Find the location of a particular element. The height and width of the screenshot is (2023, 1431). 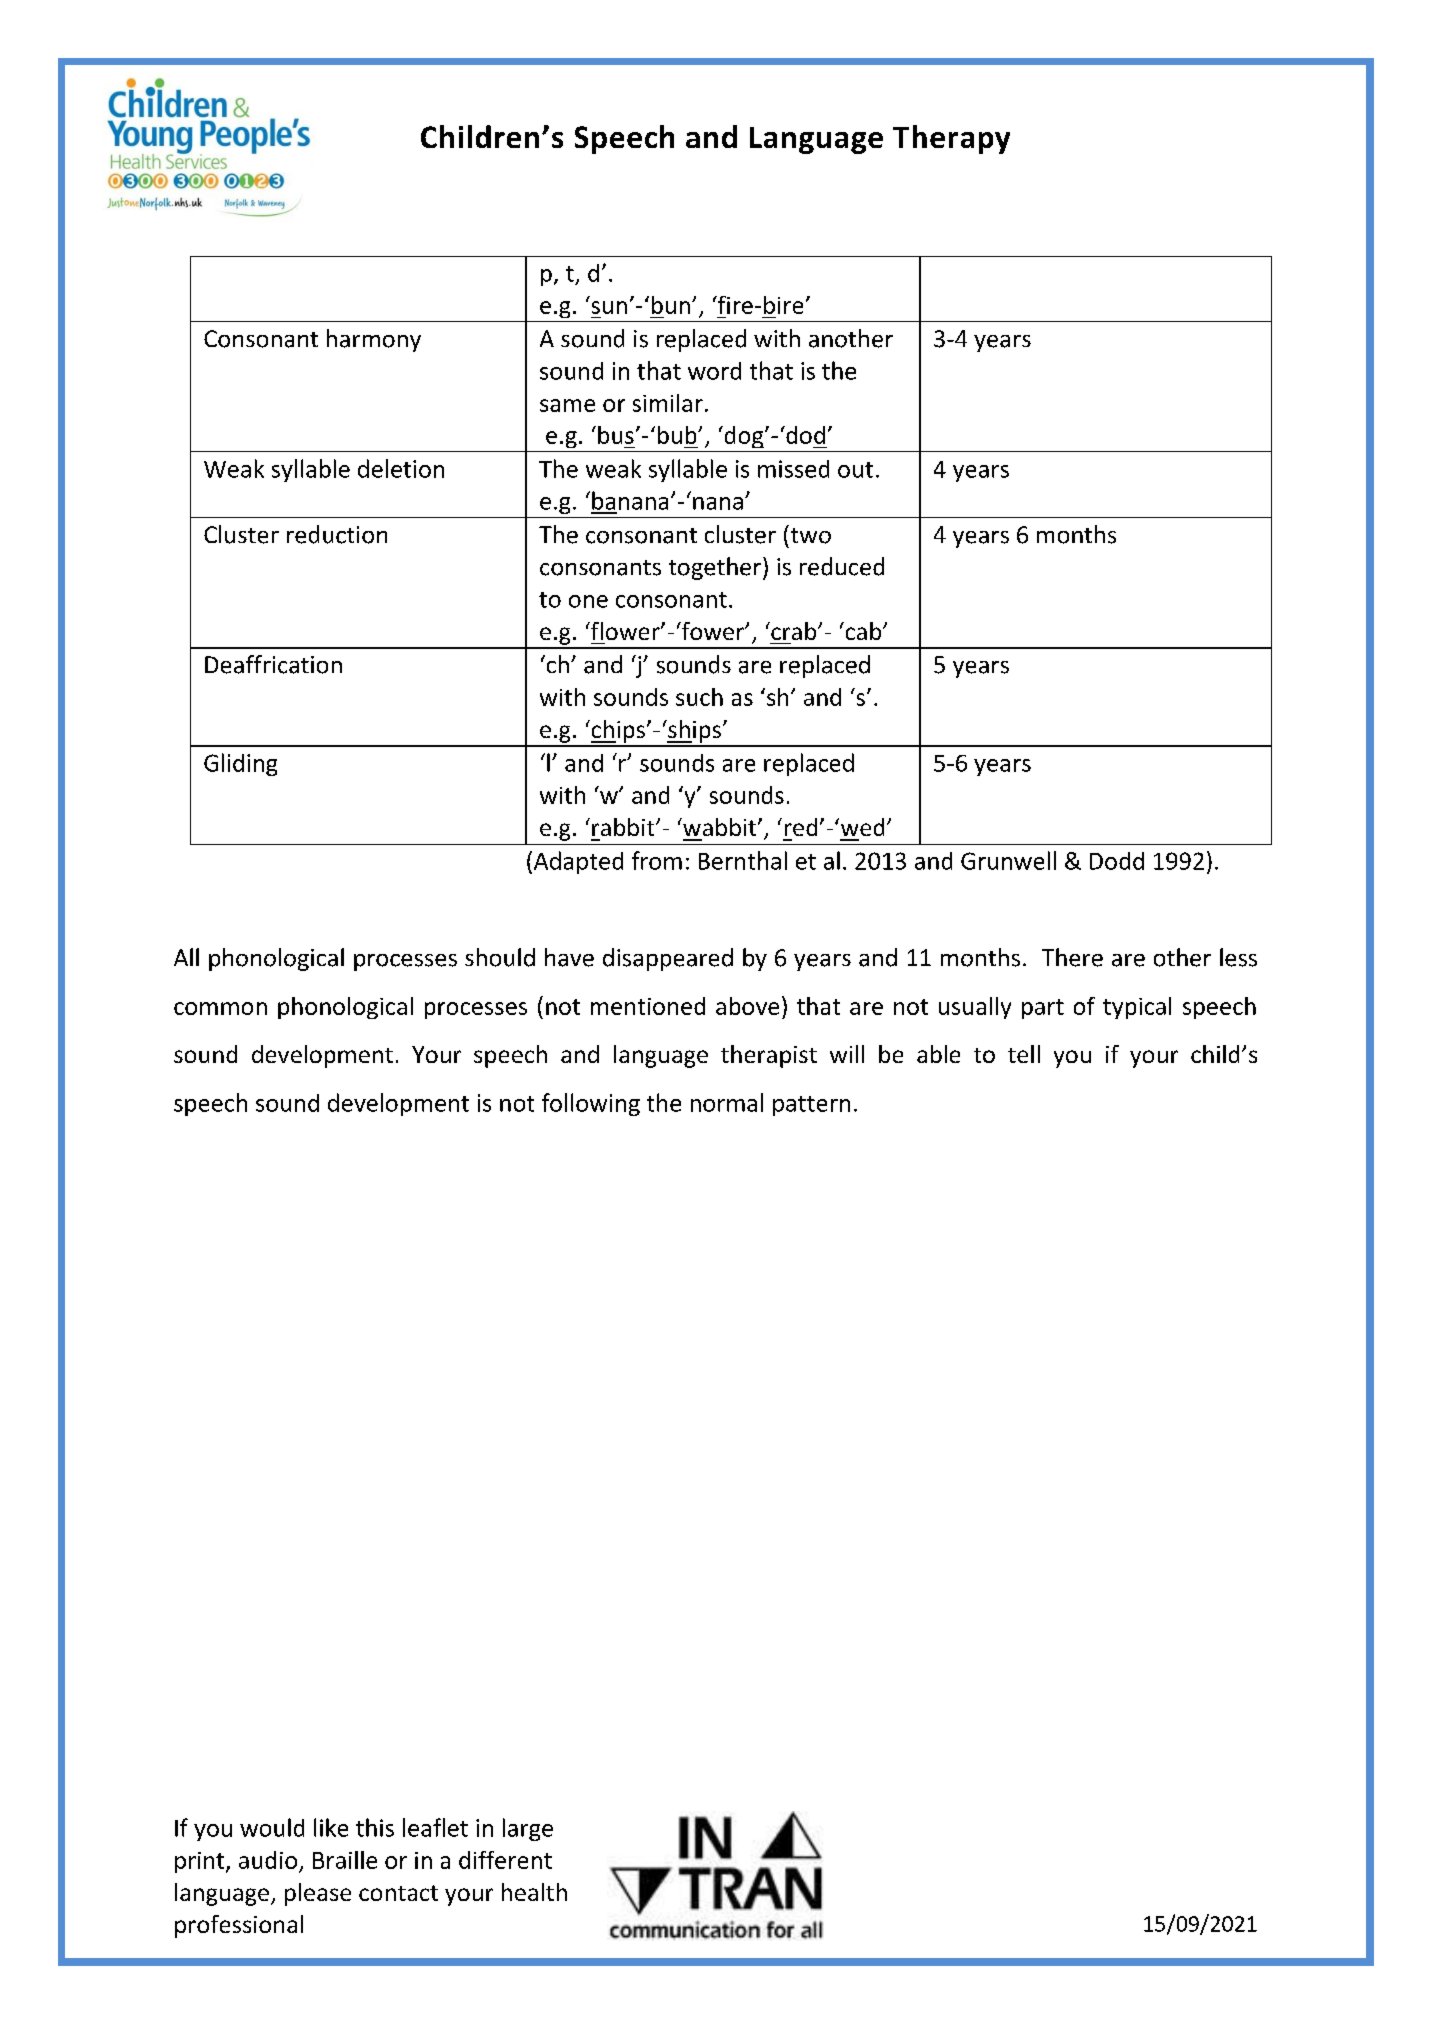

above is located at coordinates (747, 1006).
